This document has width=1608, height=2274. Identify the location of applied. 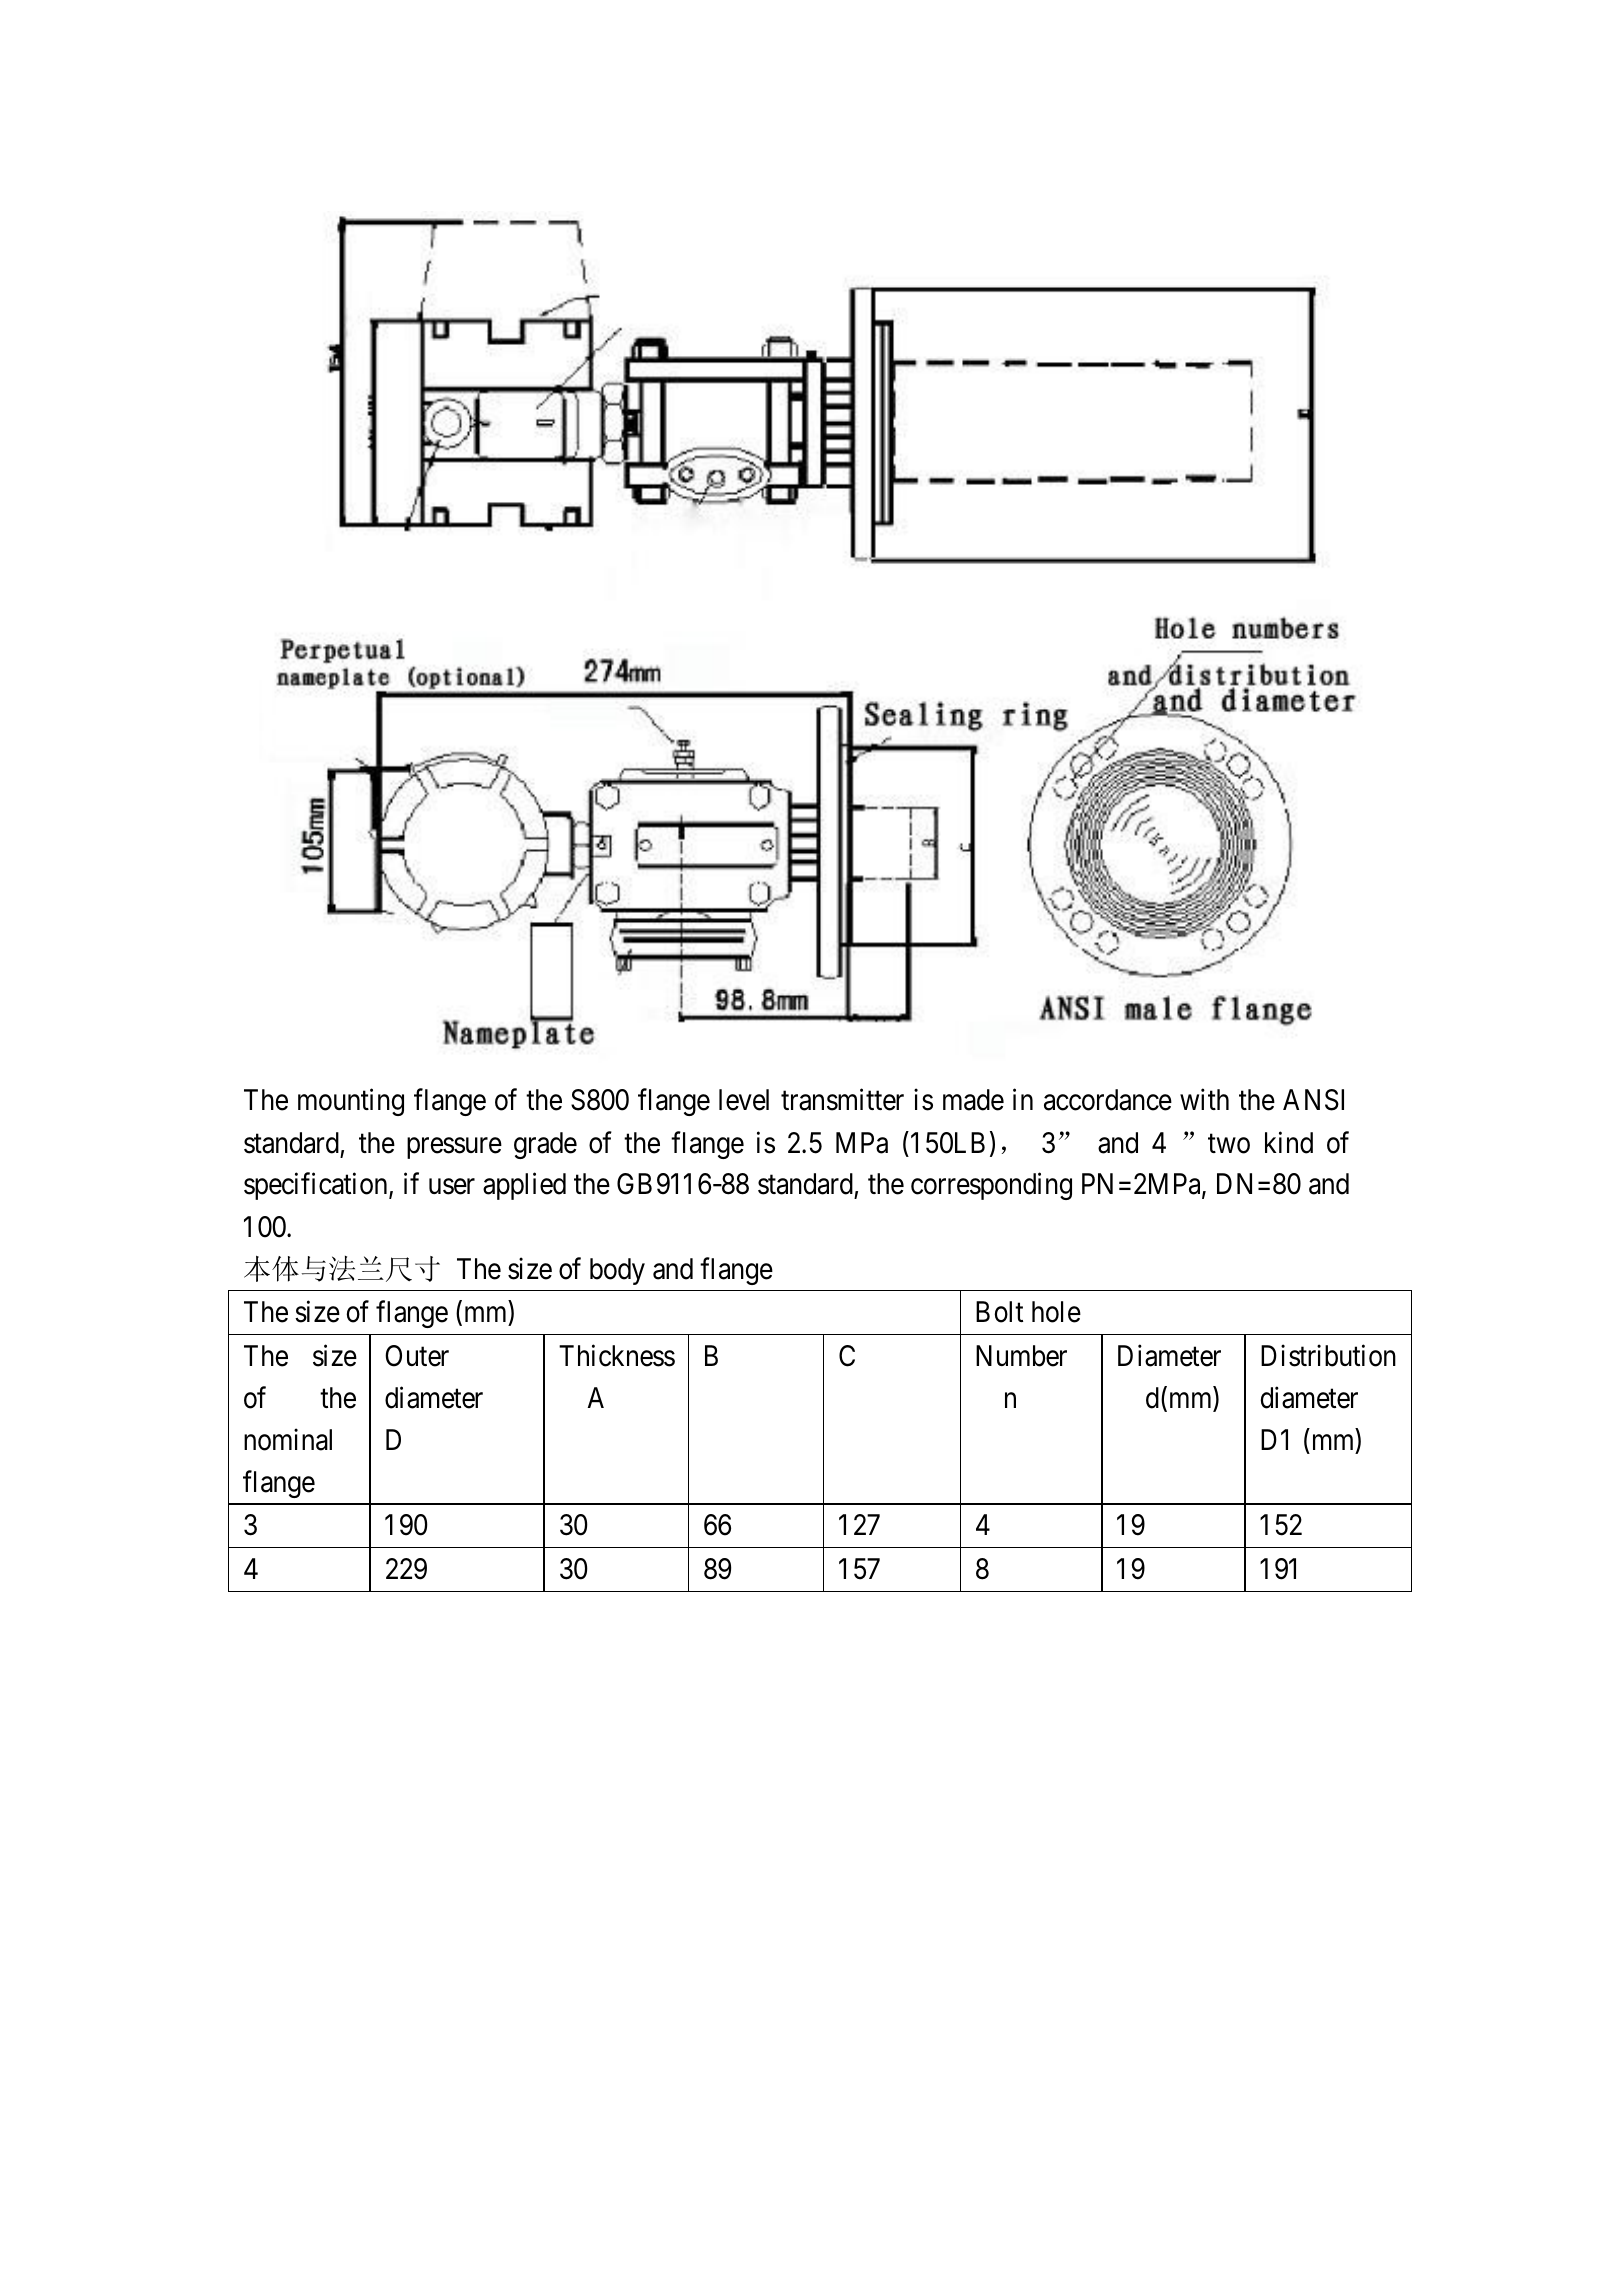
(524, 1186).
